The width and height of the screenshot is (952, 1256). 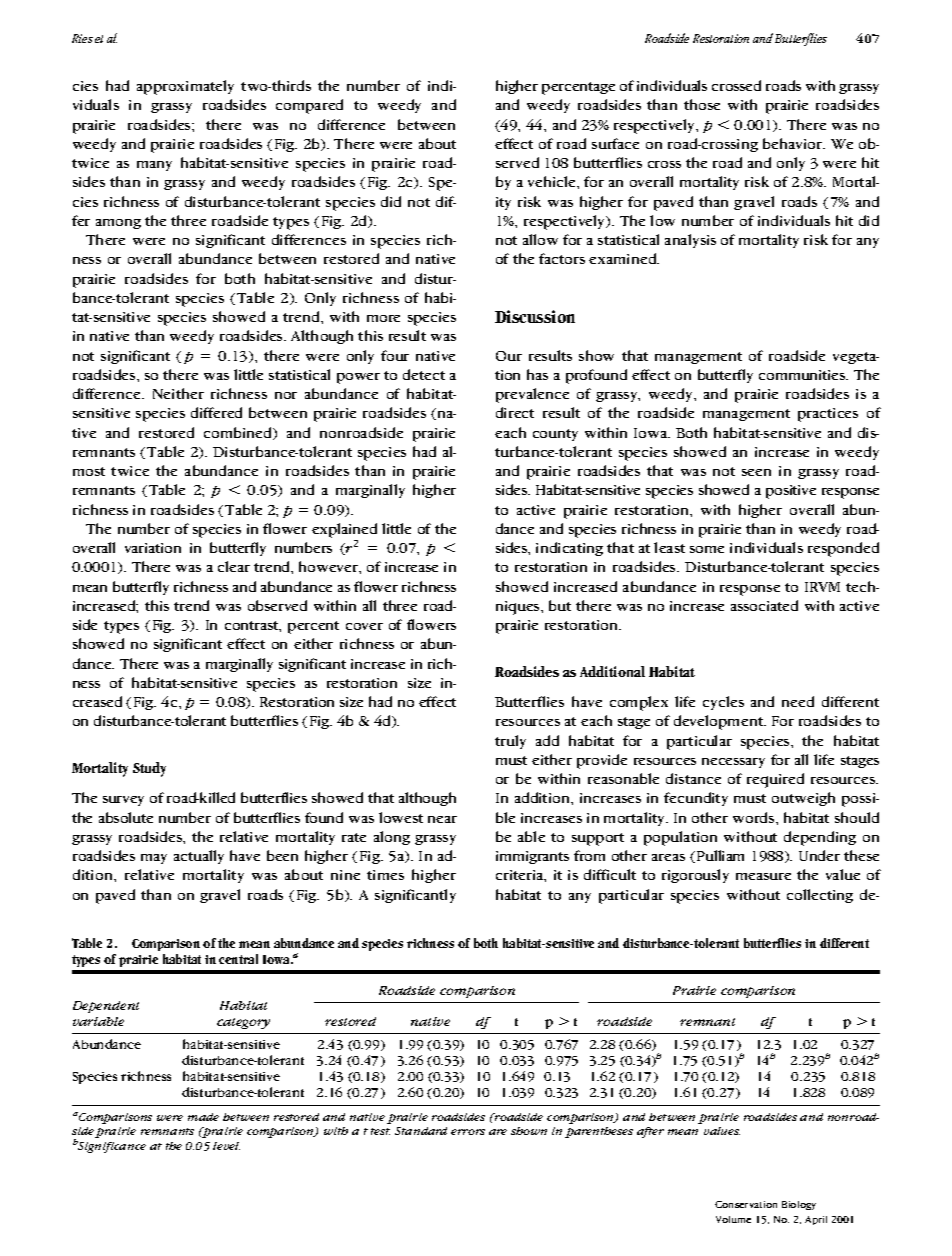 What do you see at coordinates (468, 1132) in the screenshot?
I see `errors` at bounding box center [468, 1132].
